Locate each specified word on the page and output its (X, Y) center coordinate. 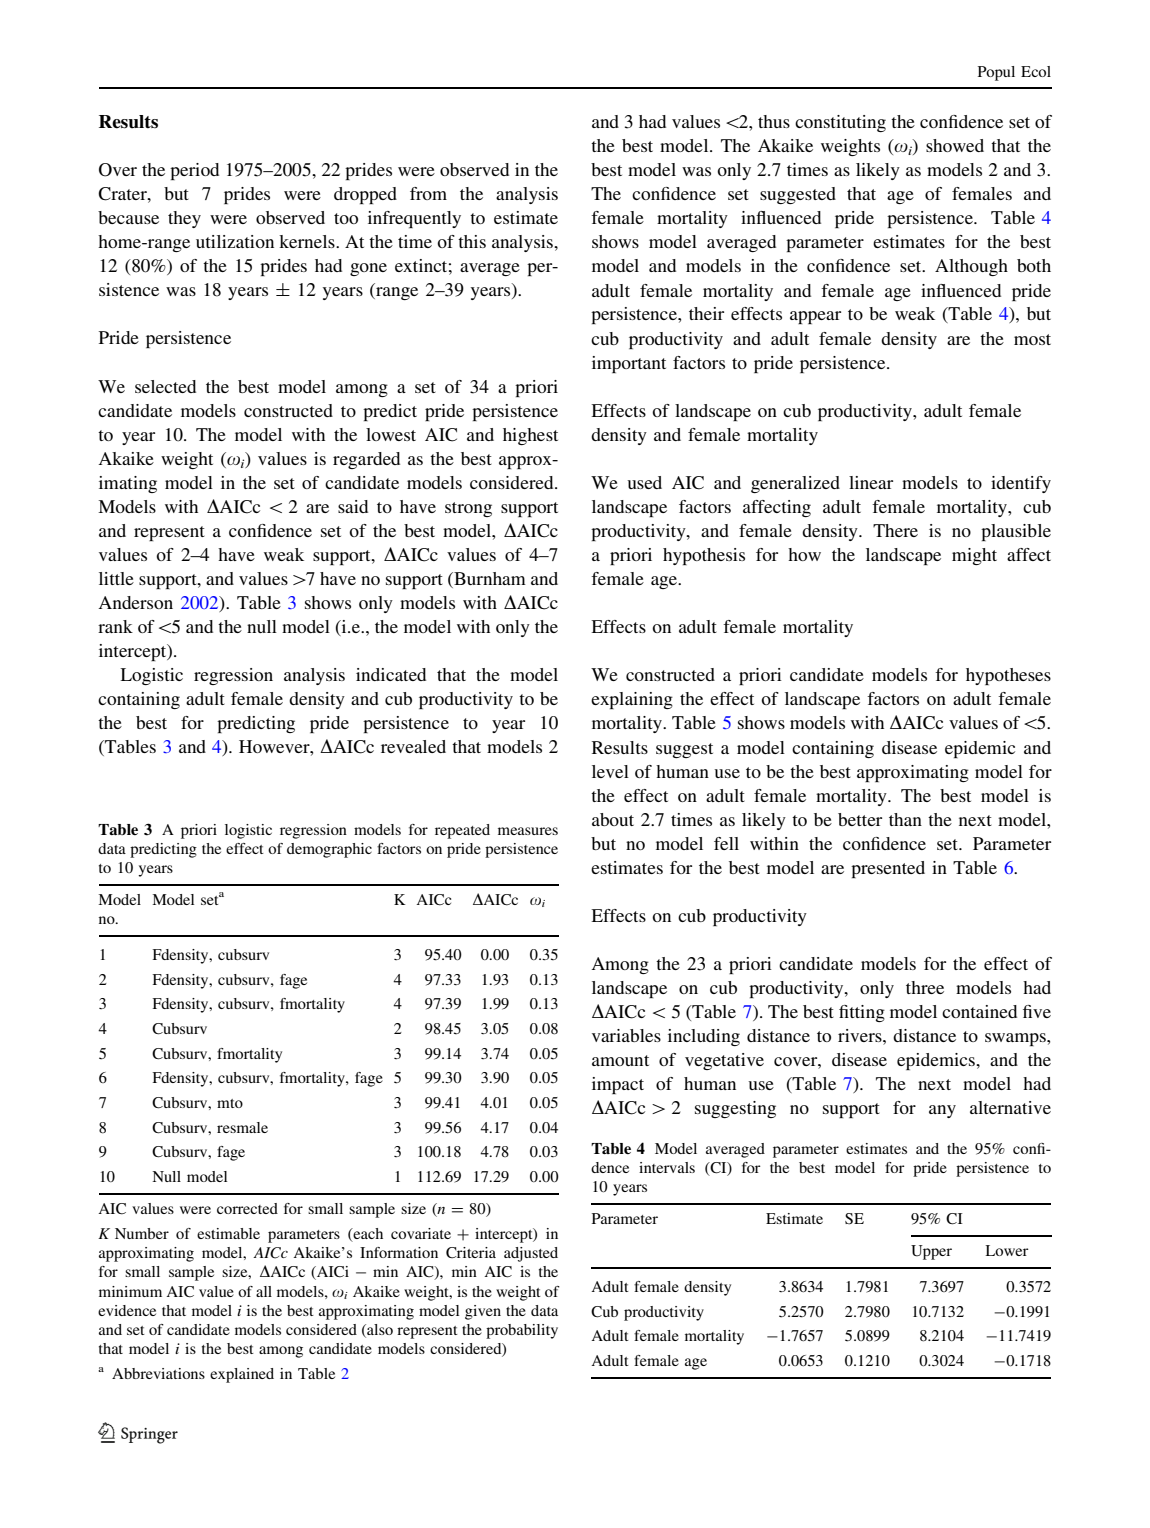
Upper (931, 1252)
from (428, 193)
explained (242, 1375)
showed (955, 145)
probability (522, 1331)
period (194, 171)
